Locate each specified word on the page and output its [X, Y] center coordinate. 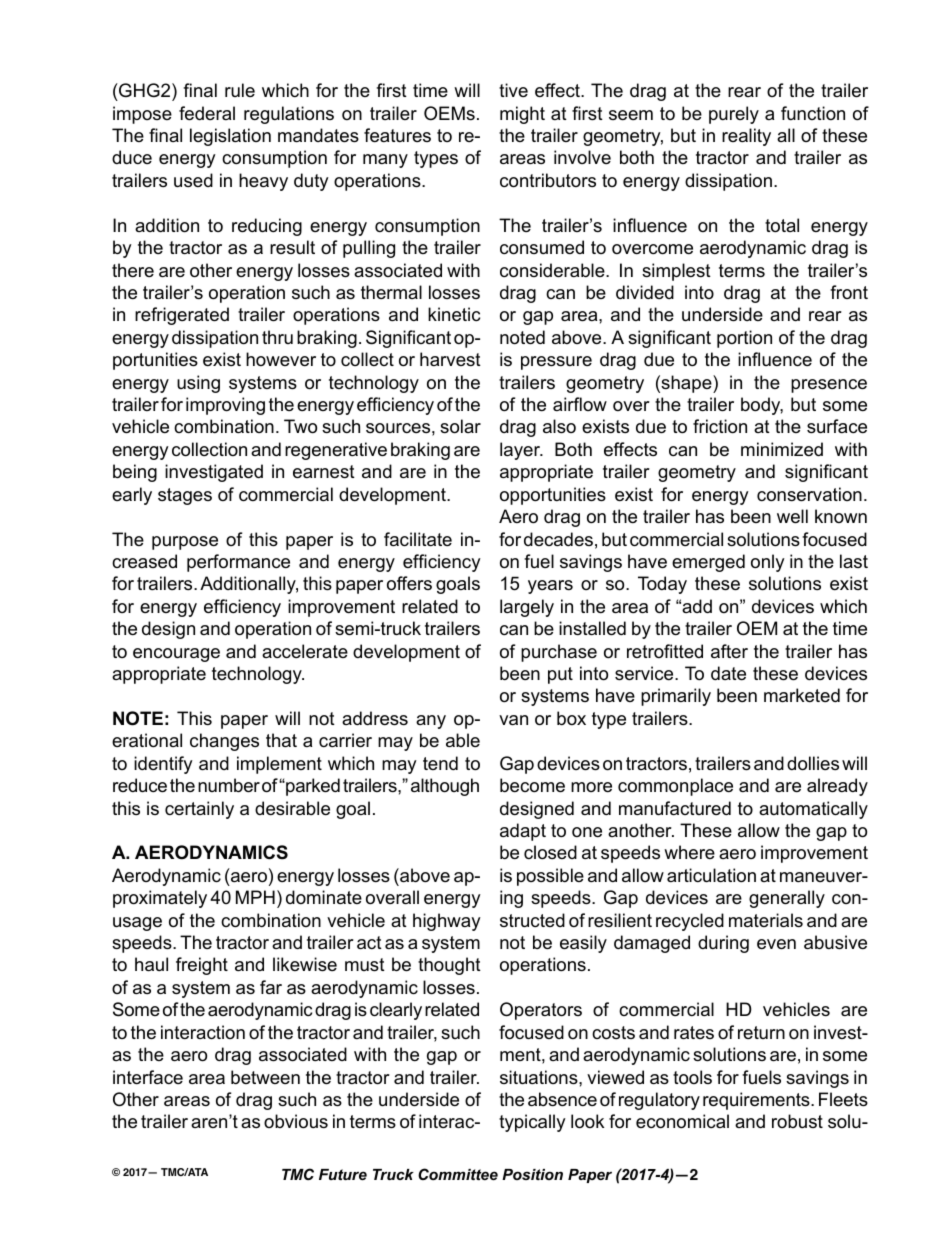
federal [207, 113]
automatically [813, 810]
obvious [296, 1121]
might [522, 115]
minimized [782, 449]
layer [521, 451]
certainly [199, 810]
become [532, 785]
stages [185, 496]
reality [746, 137]
